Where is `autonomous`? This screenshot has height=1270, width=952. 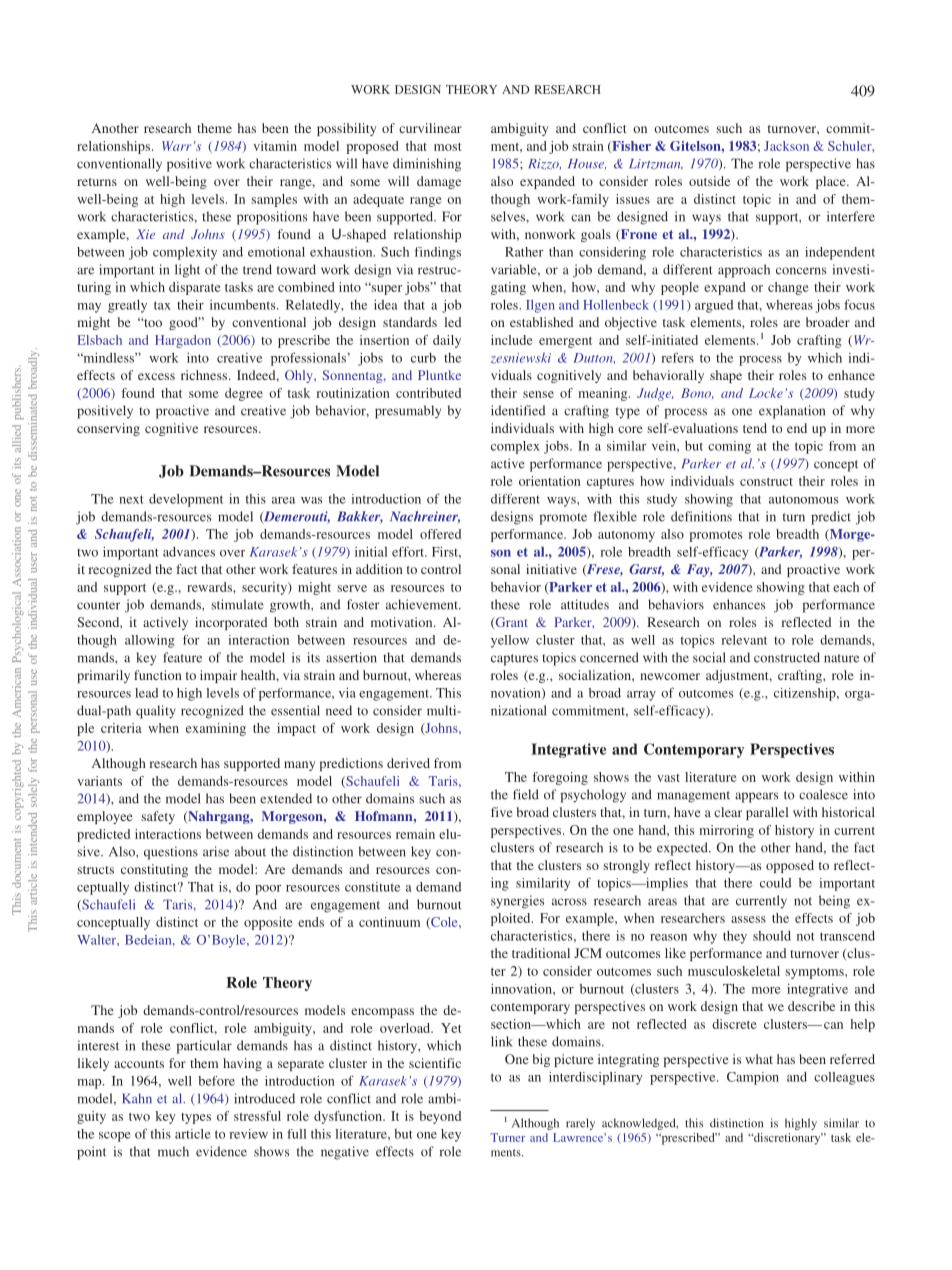 autonomous is located at coordinates (803, 500).
